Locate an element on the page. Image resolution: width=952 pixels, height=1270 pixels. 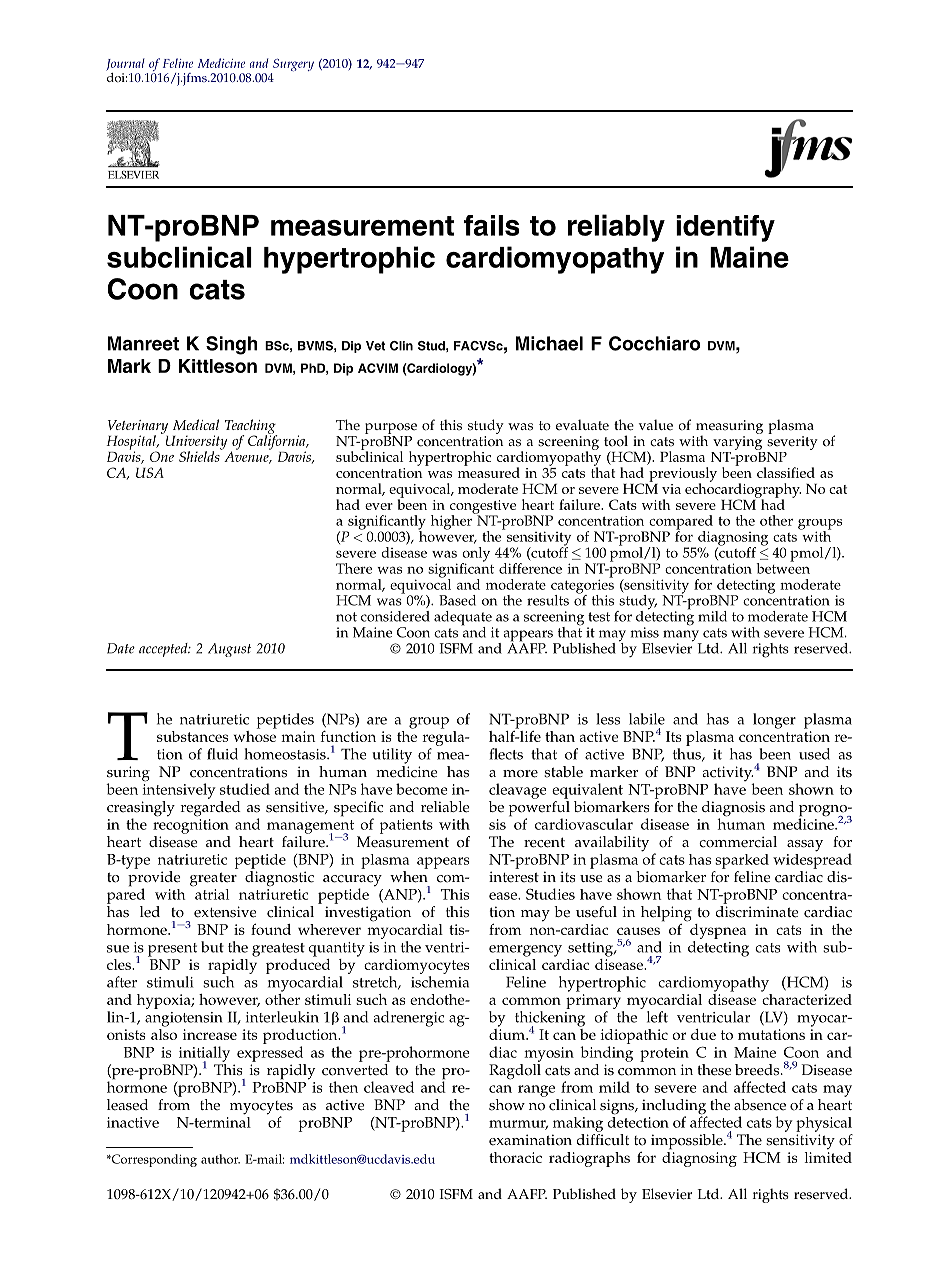
intensively is located at coordinates (179, 790).
